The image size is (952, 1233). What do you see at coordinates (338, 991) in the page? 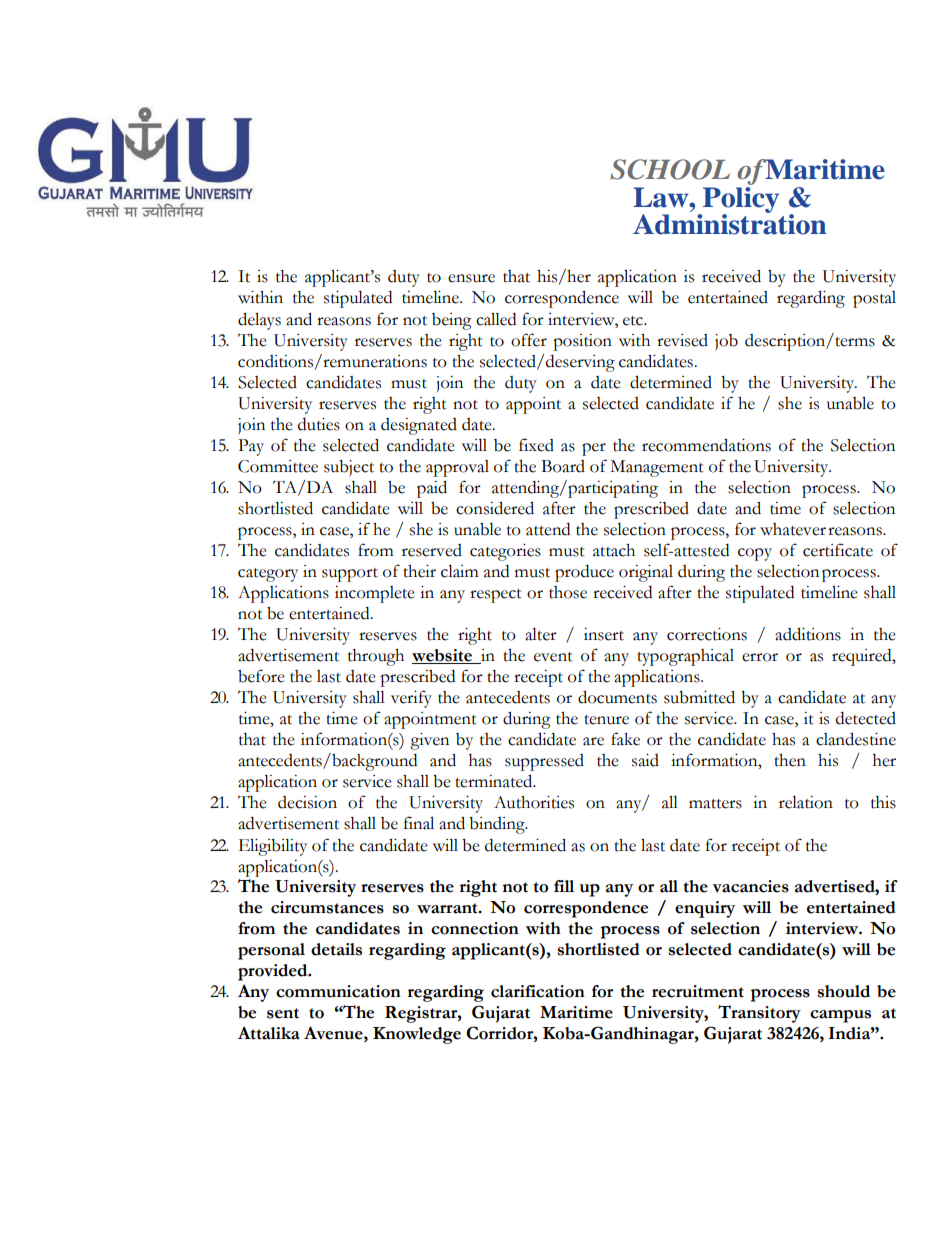
I see `communication` at bounding box center [338, 991].
